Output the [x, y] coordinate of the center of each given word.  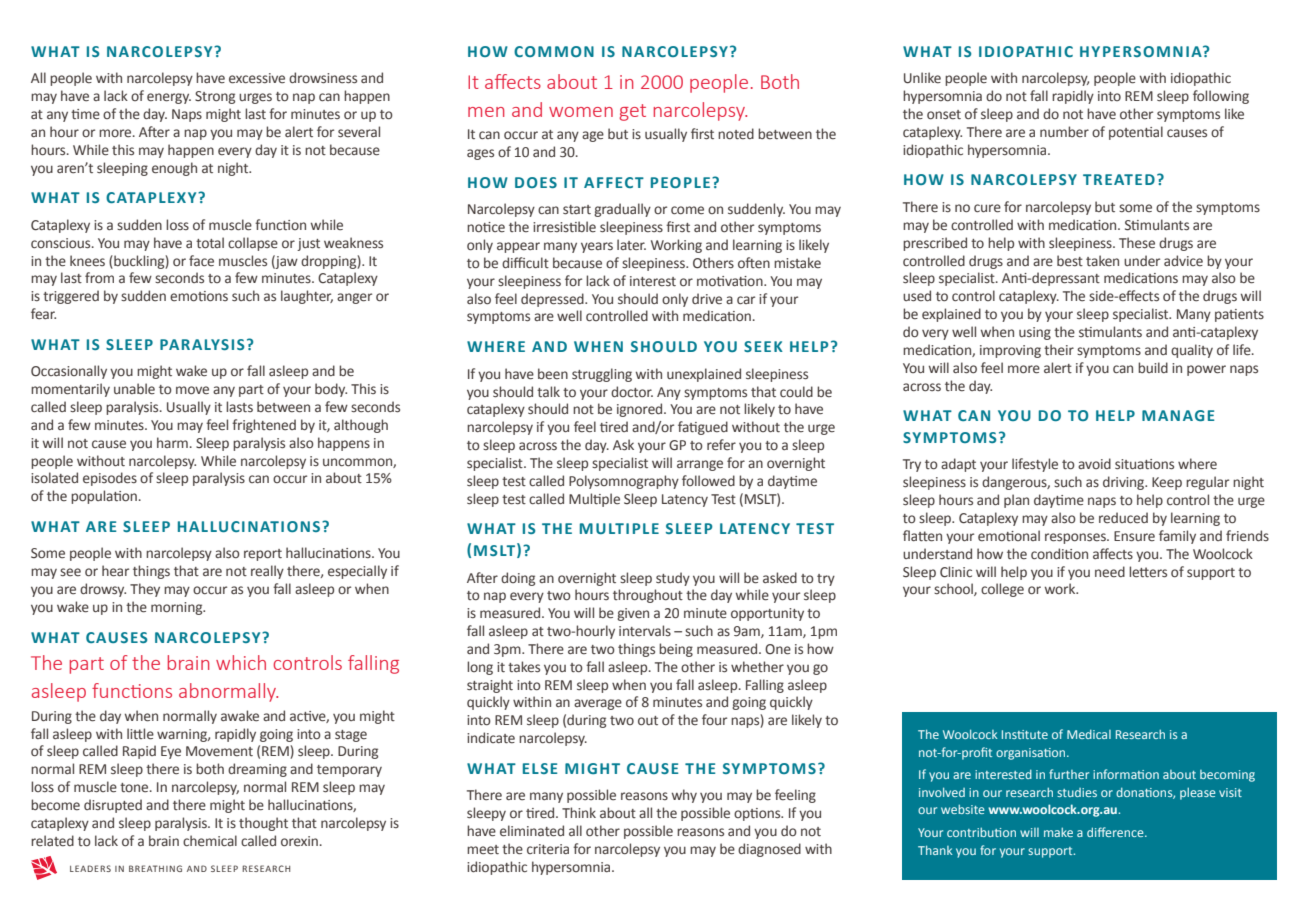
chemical [210, 841]
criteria [548, 849]
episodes [110, 479]
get [633, 112]
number [1064, 132]
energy [169, 98]
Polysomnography [624, 482]
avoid [1094, 463]
